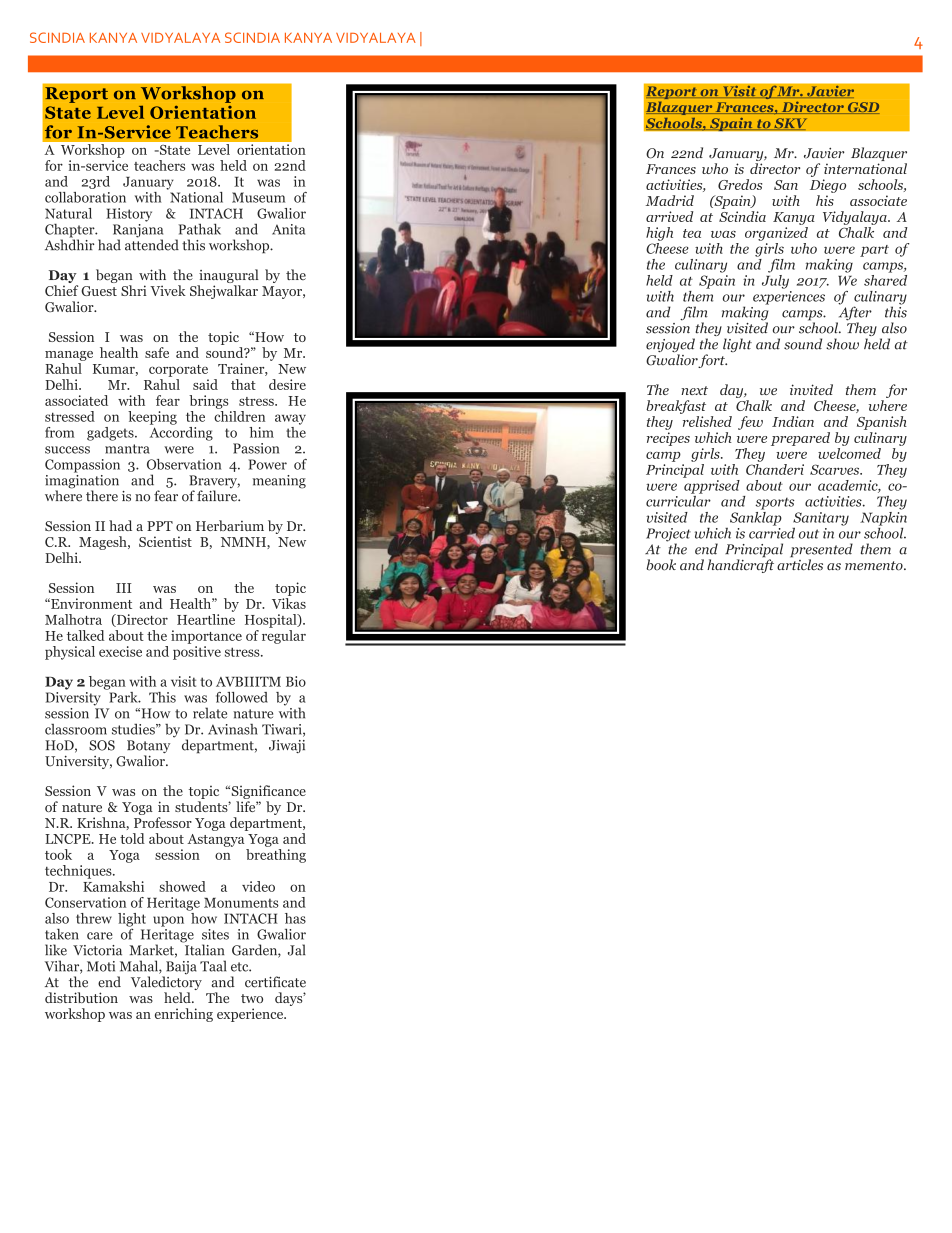 Image resolution: width=952 pixels, height=1233 pixels. I want to click on book, so click(661, 565).
